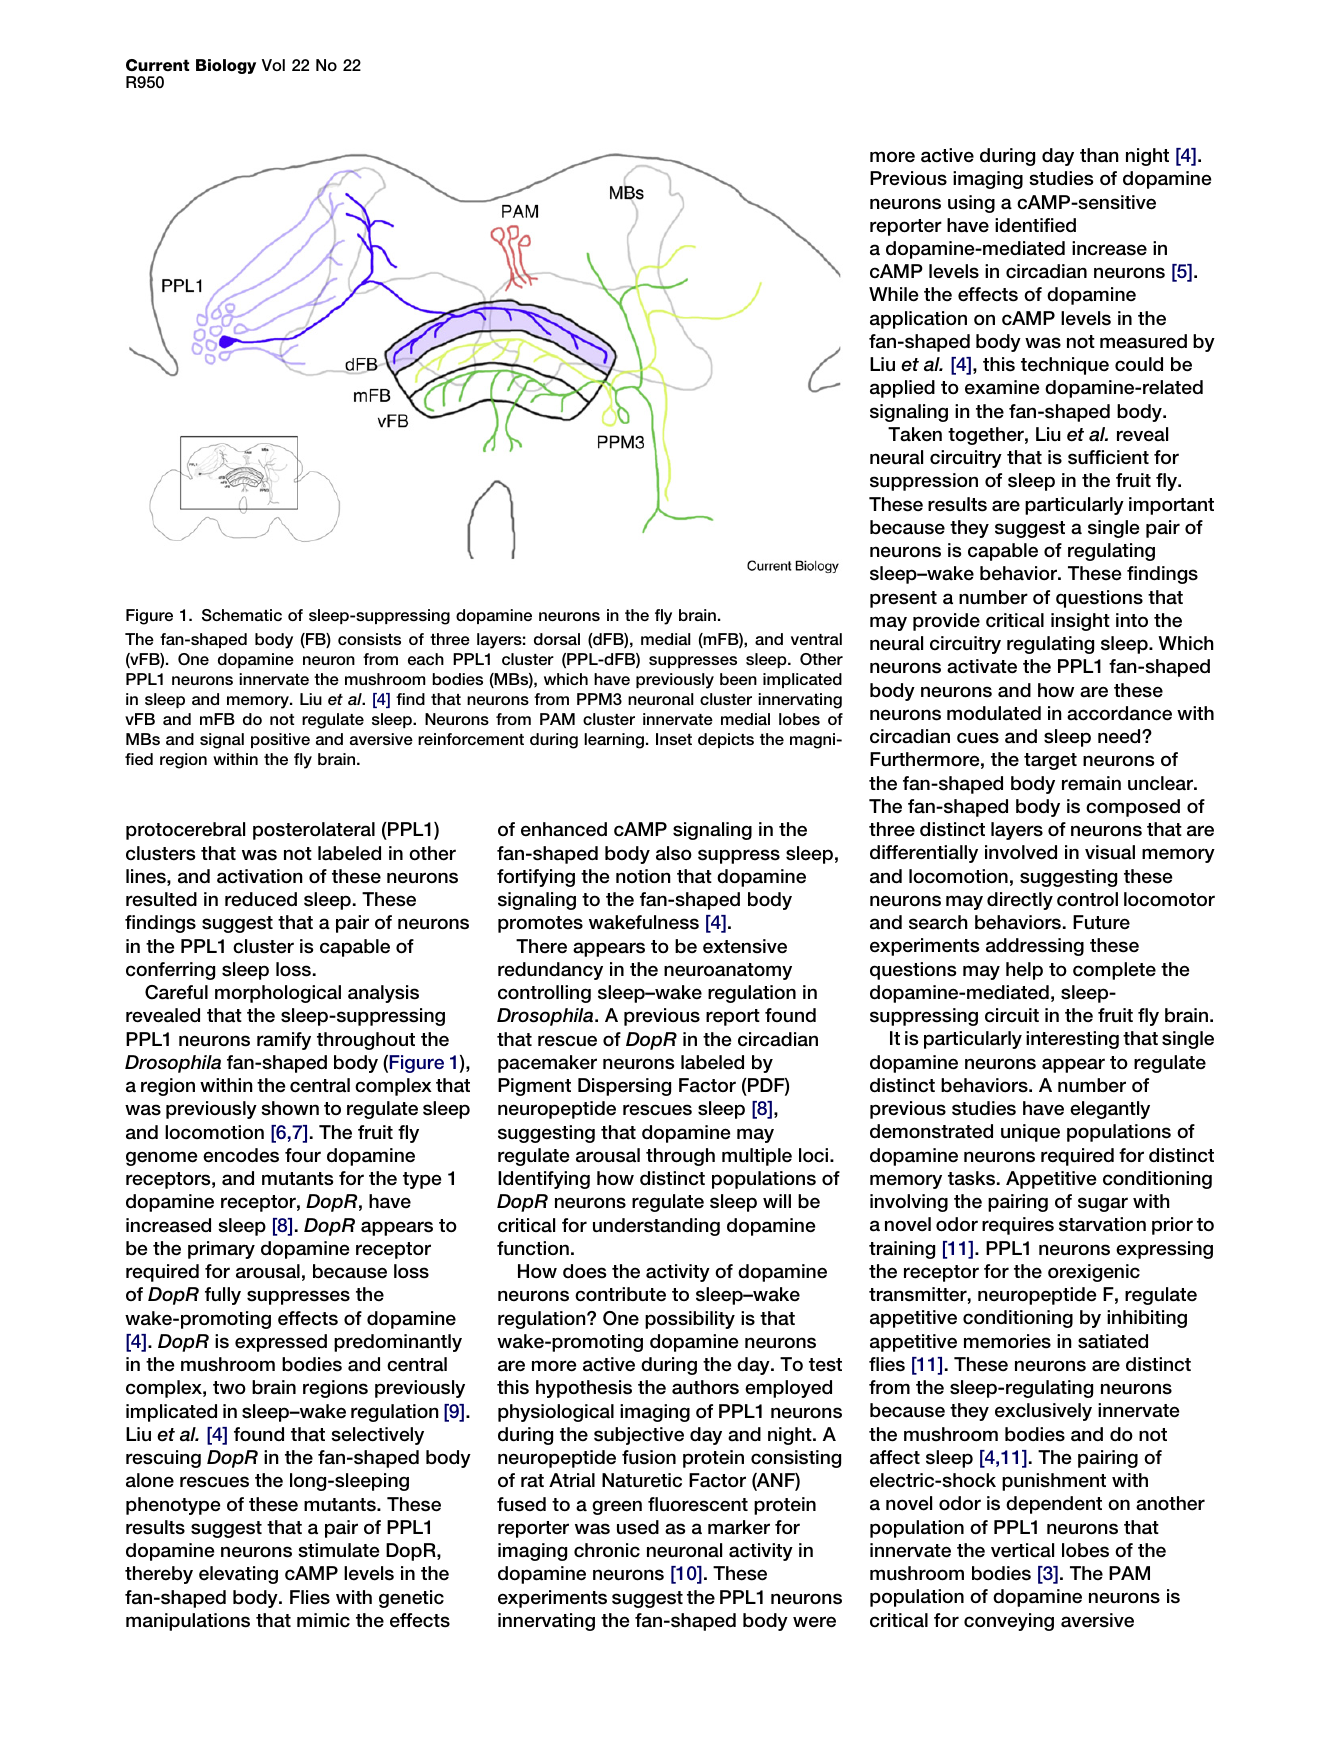  What do you see at coordinates (607, 1550) in the image?
I see `chronic` at bounding box center [607, 1550].
